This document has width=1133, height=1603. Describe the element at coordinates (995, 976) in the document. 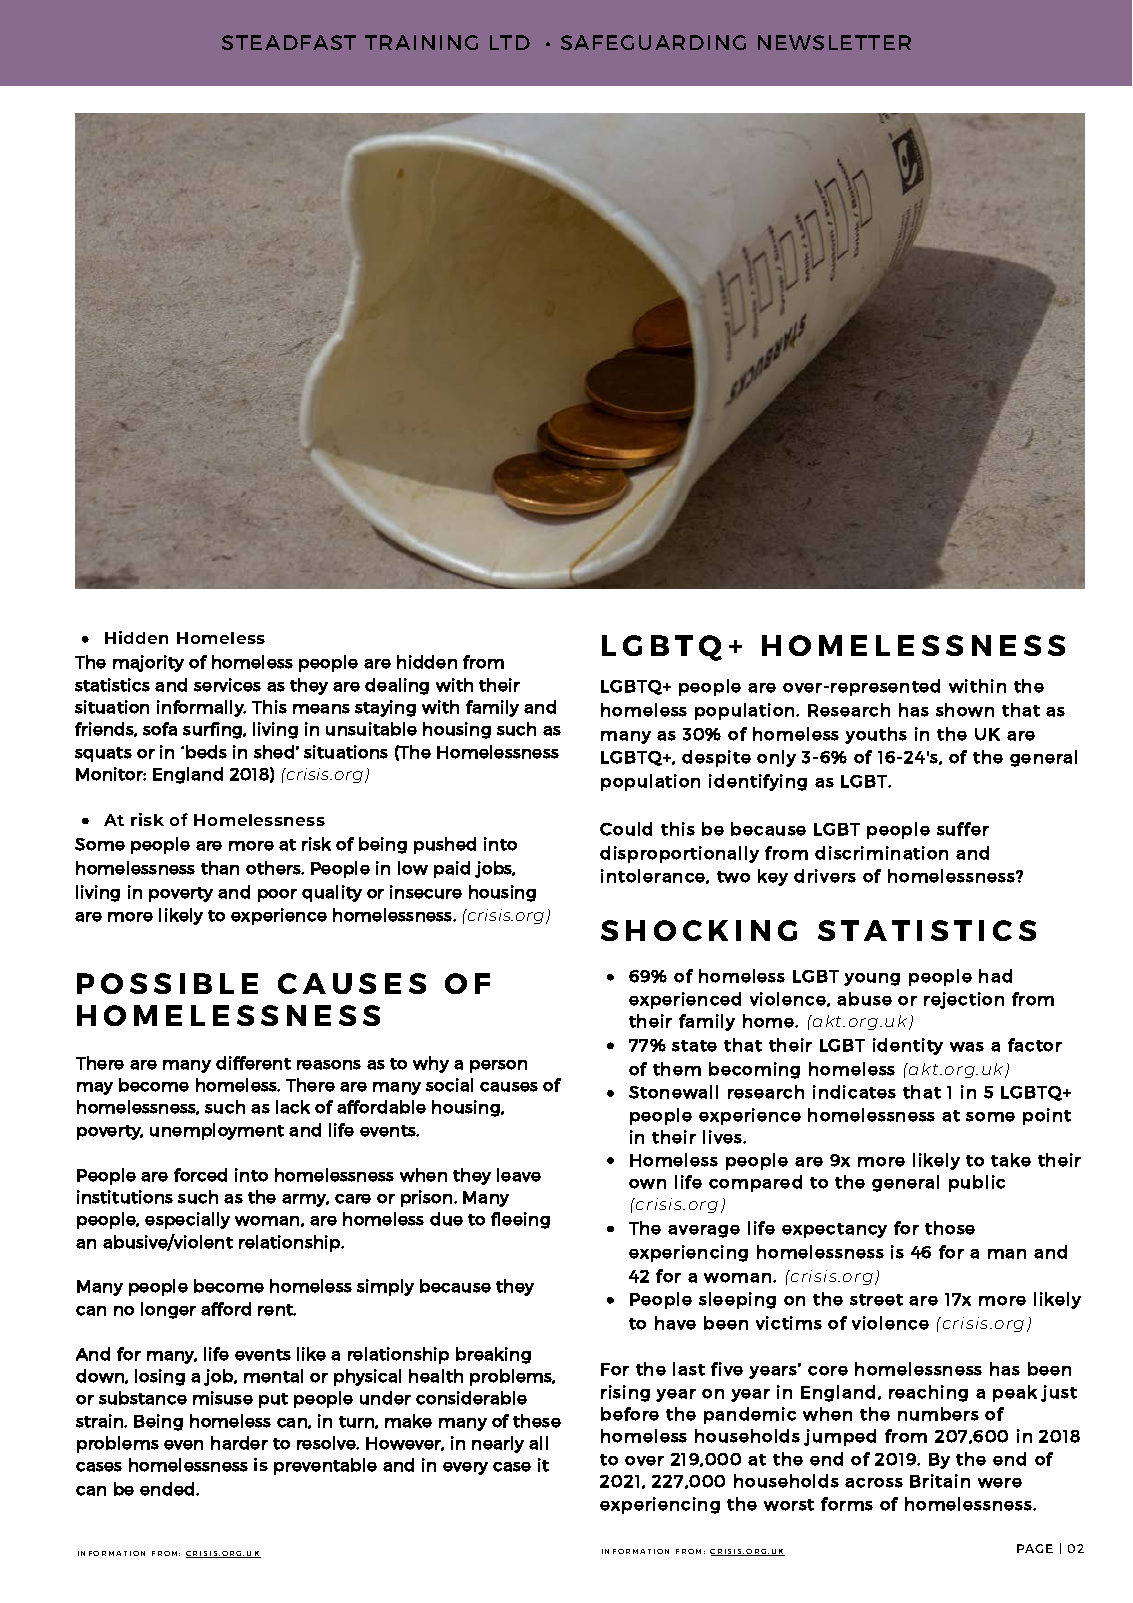

I see `had` at that location.
